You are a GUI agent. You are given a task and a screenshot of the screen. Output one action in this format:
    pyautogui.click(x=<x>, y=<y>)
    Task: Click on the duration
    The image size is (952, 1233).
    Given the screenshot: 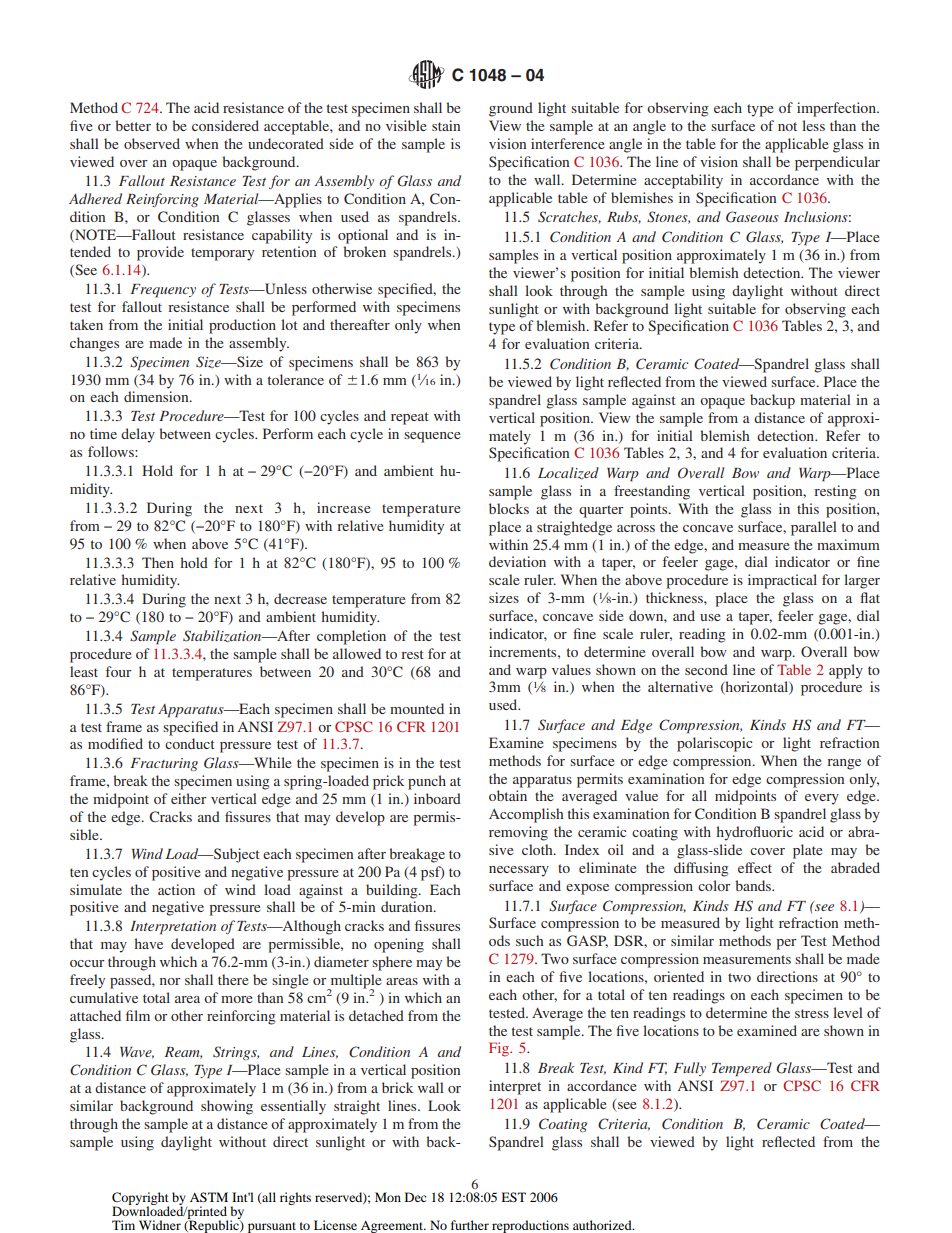 What is the action you would take?
    pyautogui.click(x=408, y=906)
